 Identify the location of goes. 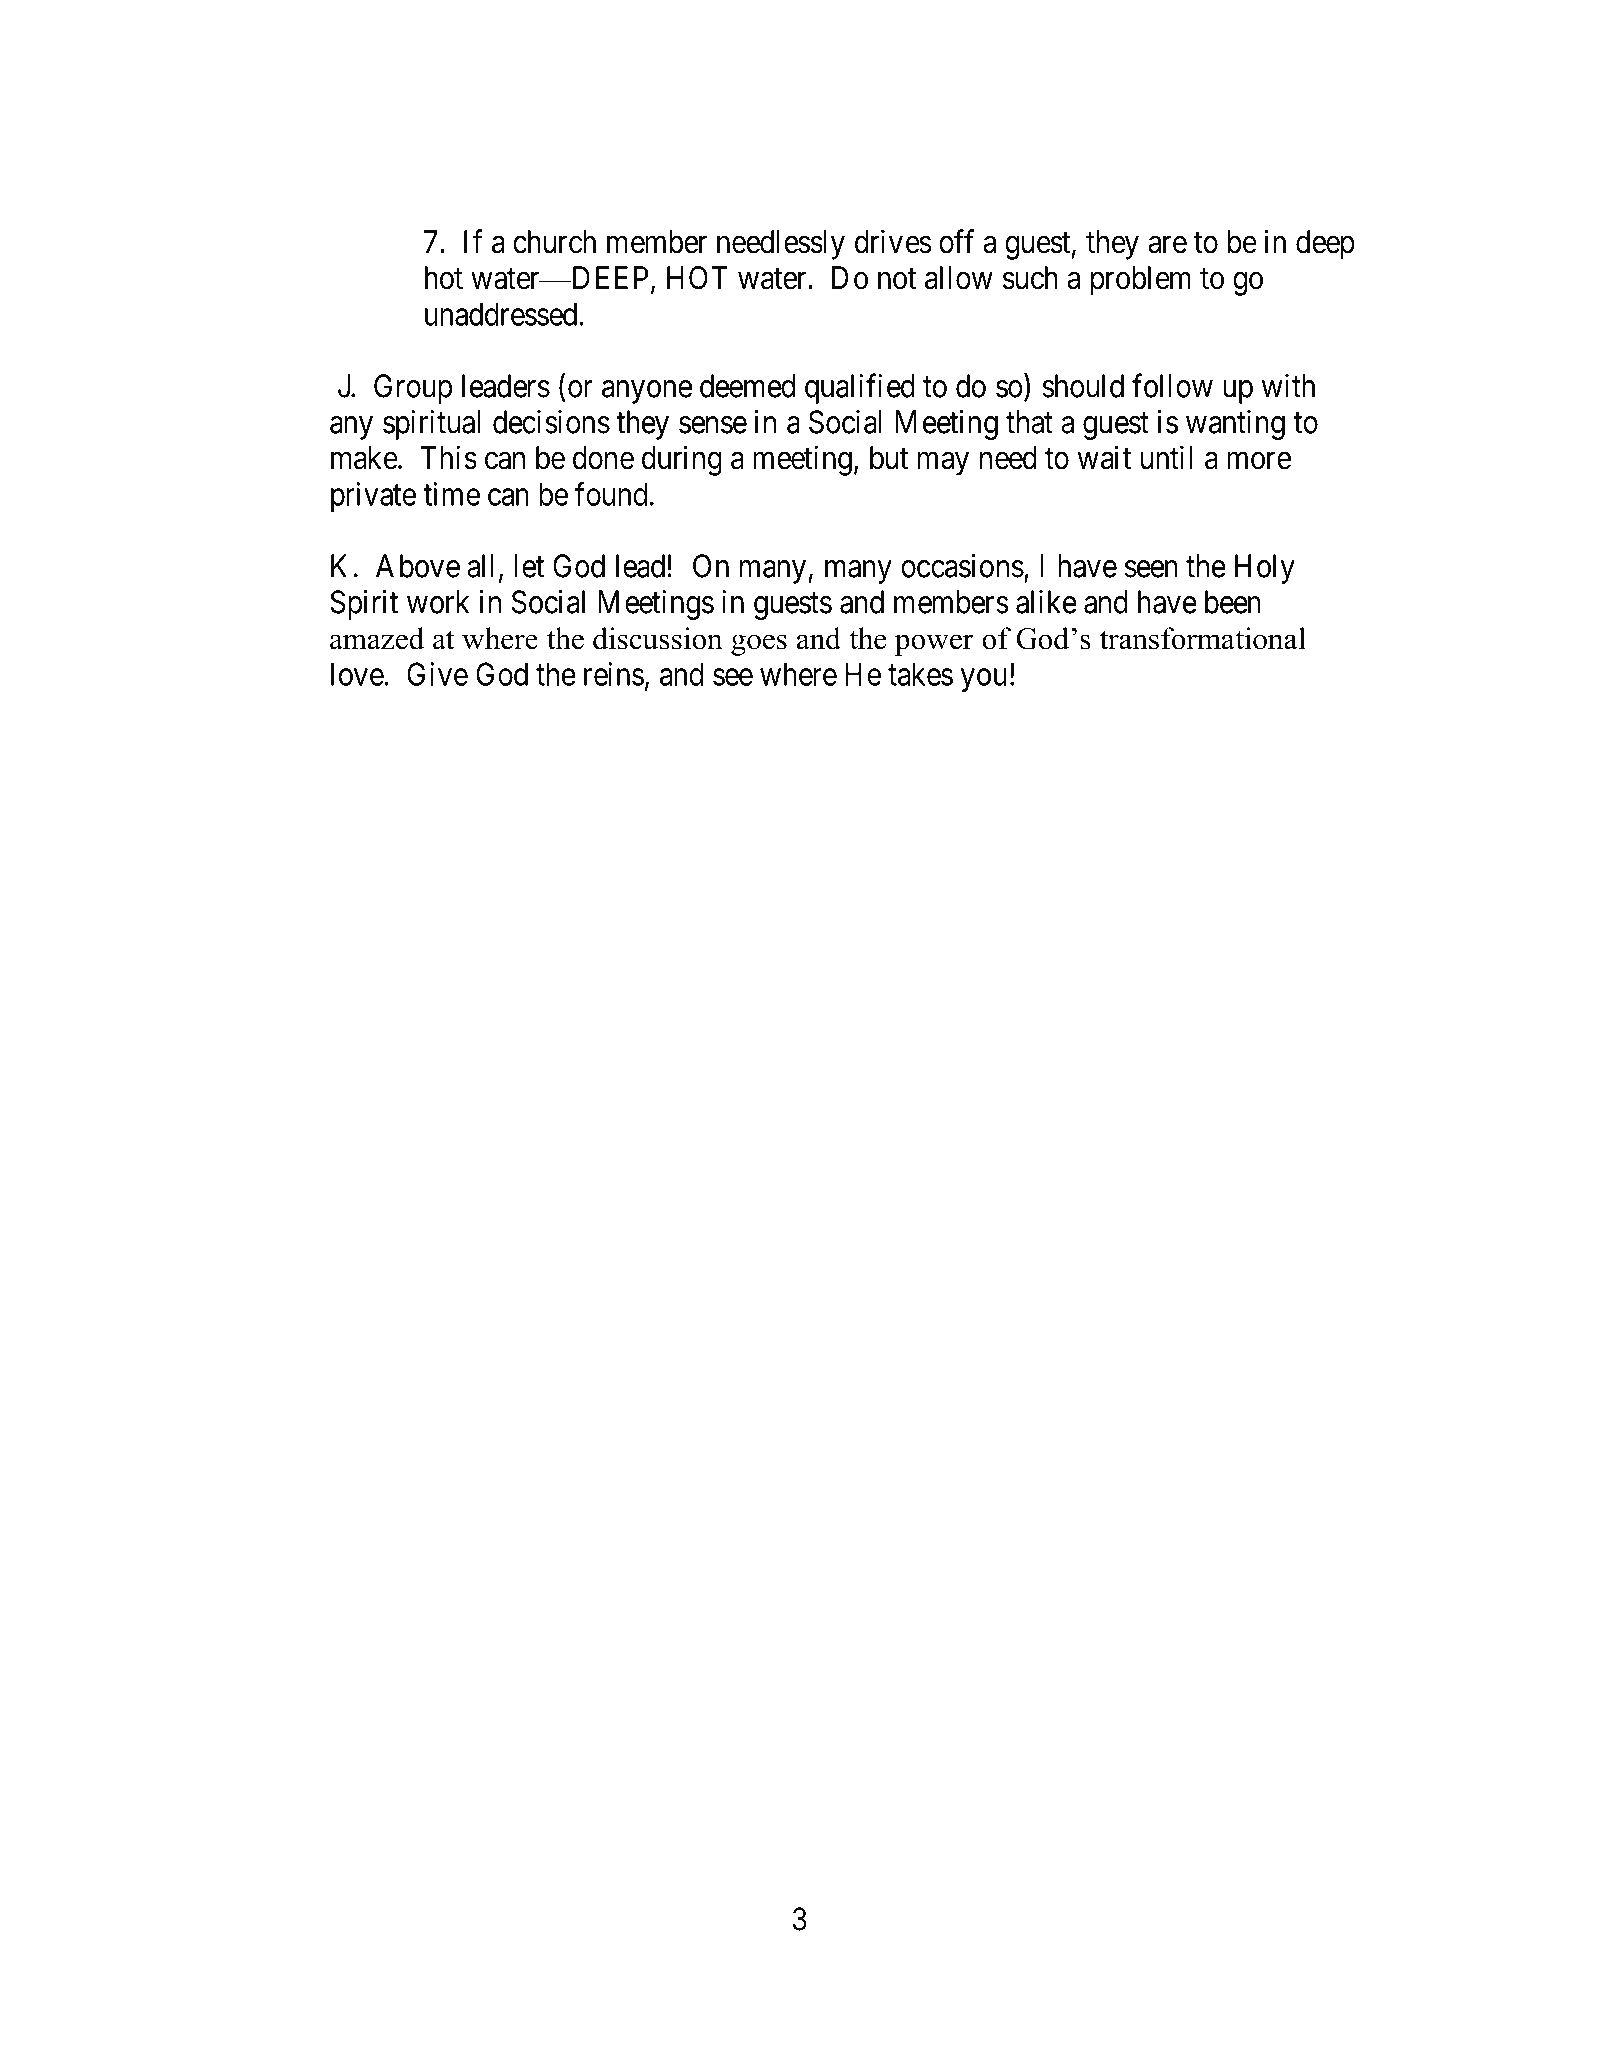
(759, 645).
